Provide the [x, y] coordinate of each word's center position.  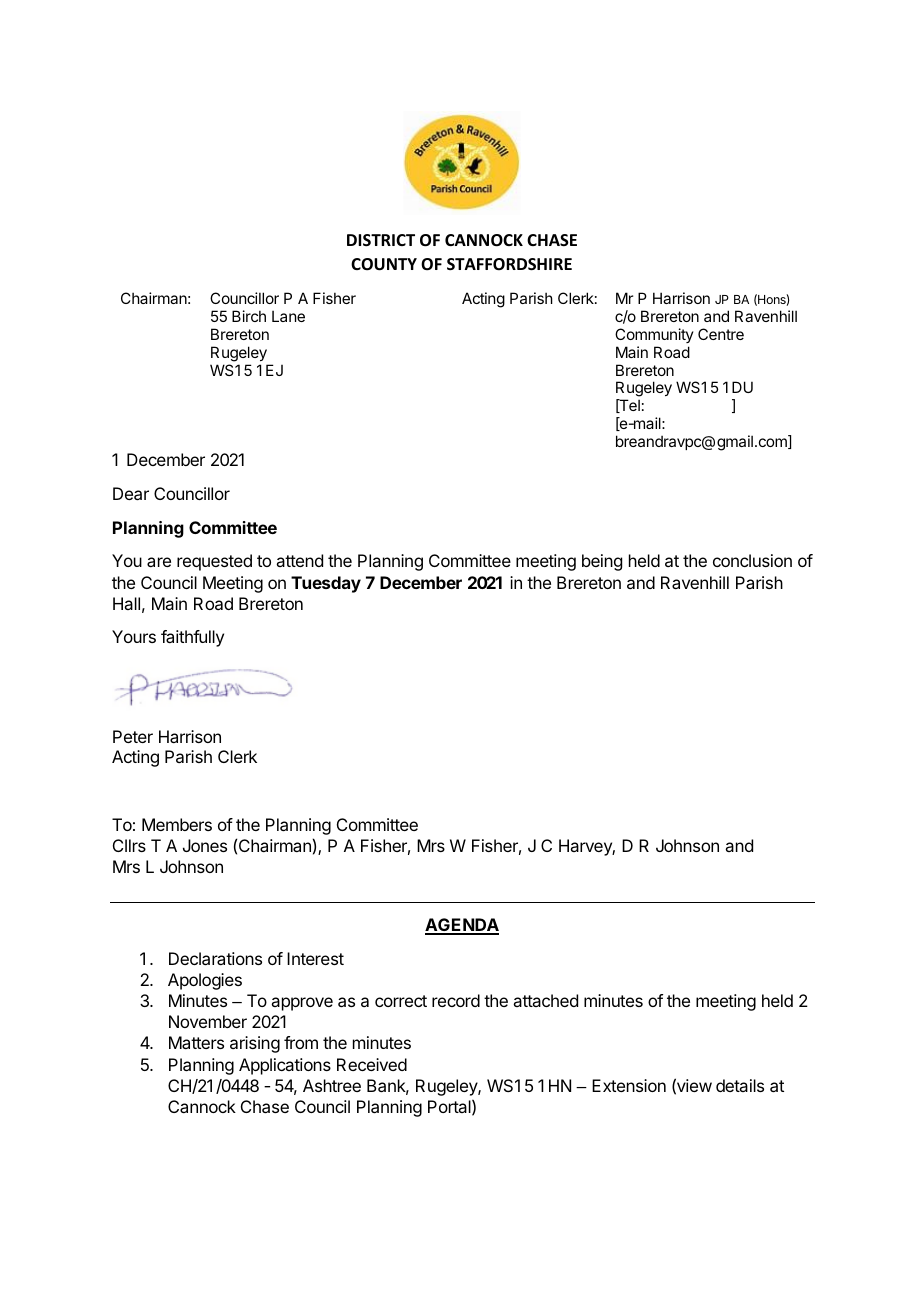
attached [545, 1000]
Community [654, 335]
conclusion [752, 560]
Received [372, 1064]
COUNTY [384, 264]
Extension [629, 1085]
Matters [196, 1042]
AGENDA [462, 926]
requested [214, 562]
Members [177, 824]
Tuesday [326, 584]
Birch [249, 316]
